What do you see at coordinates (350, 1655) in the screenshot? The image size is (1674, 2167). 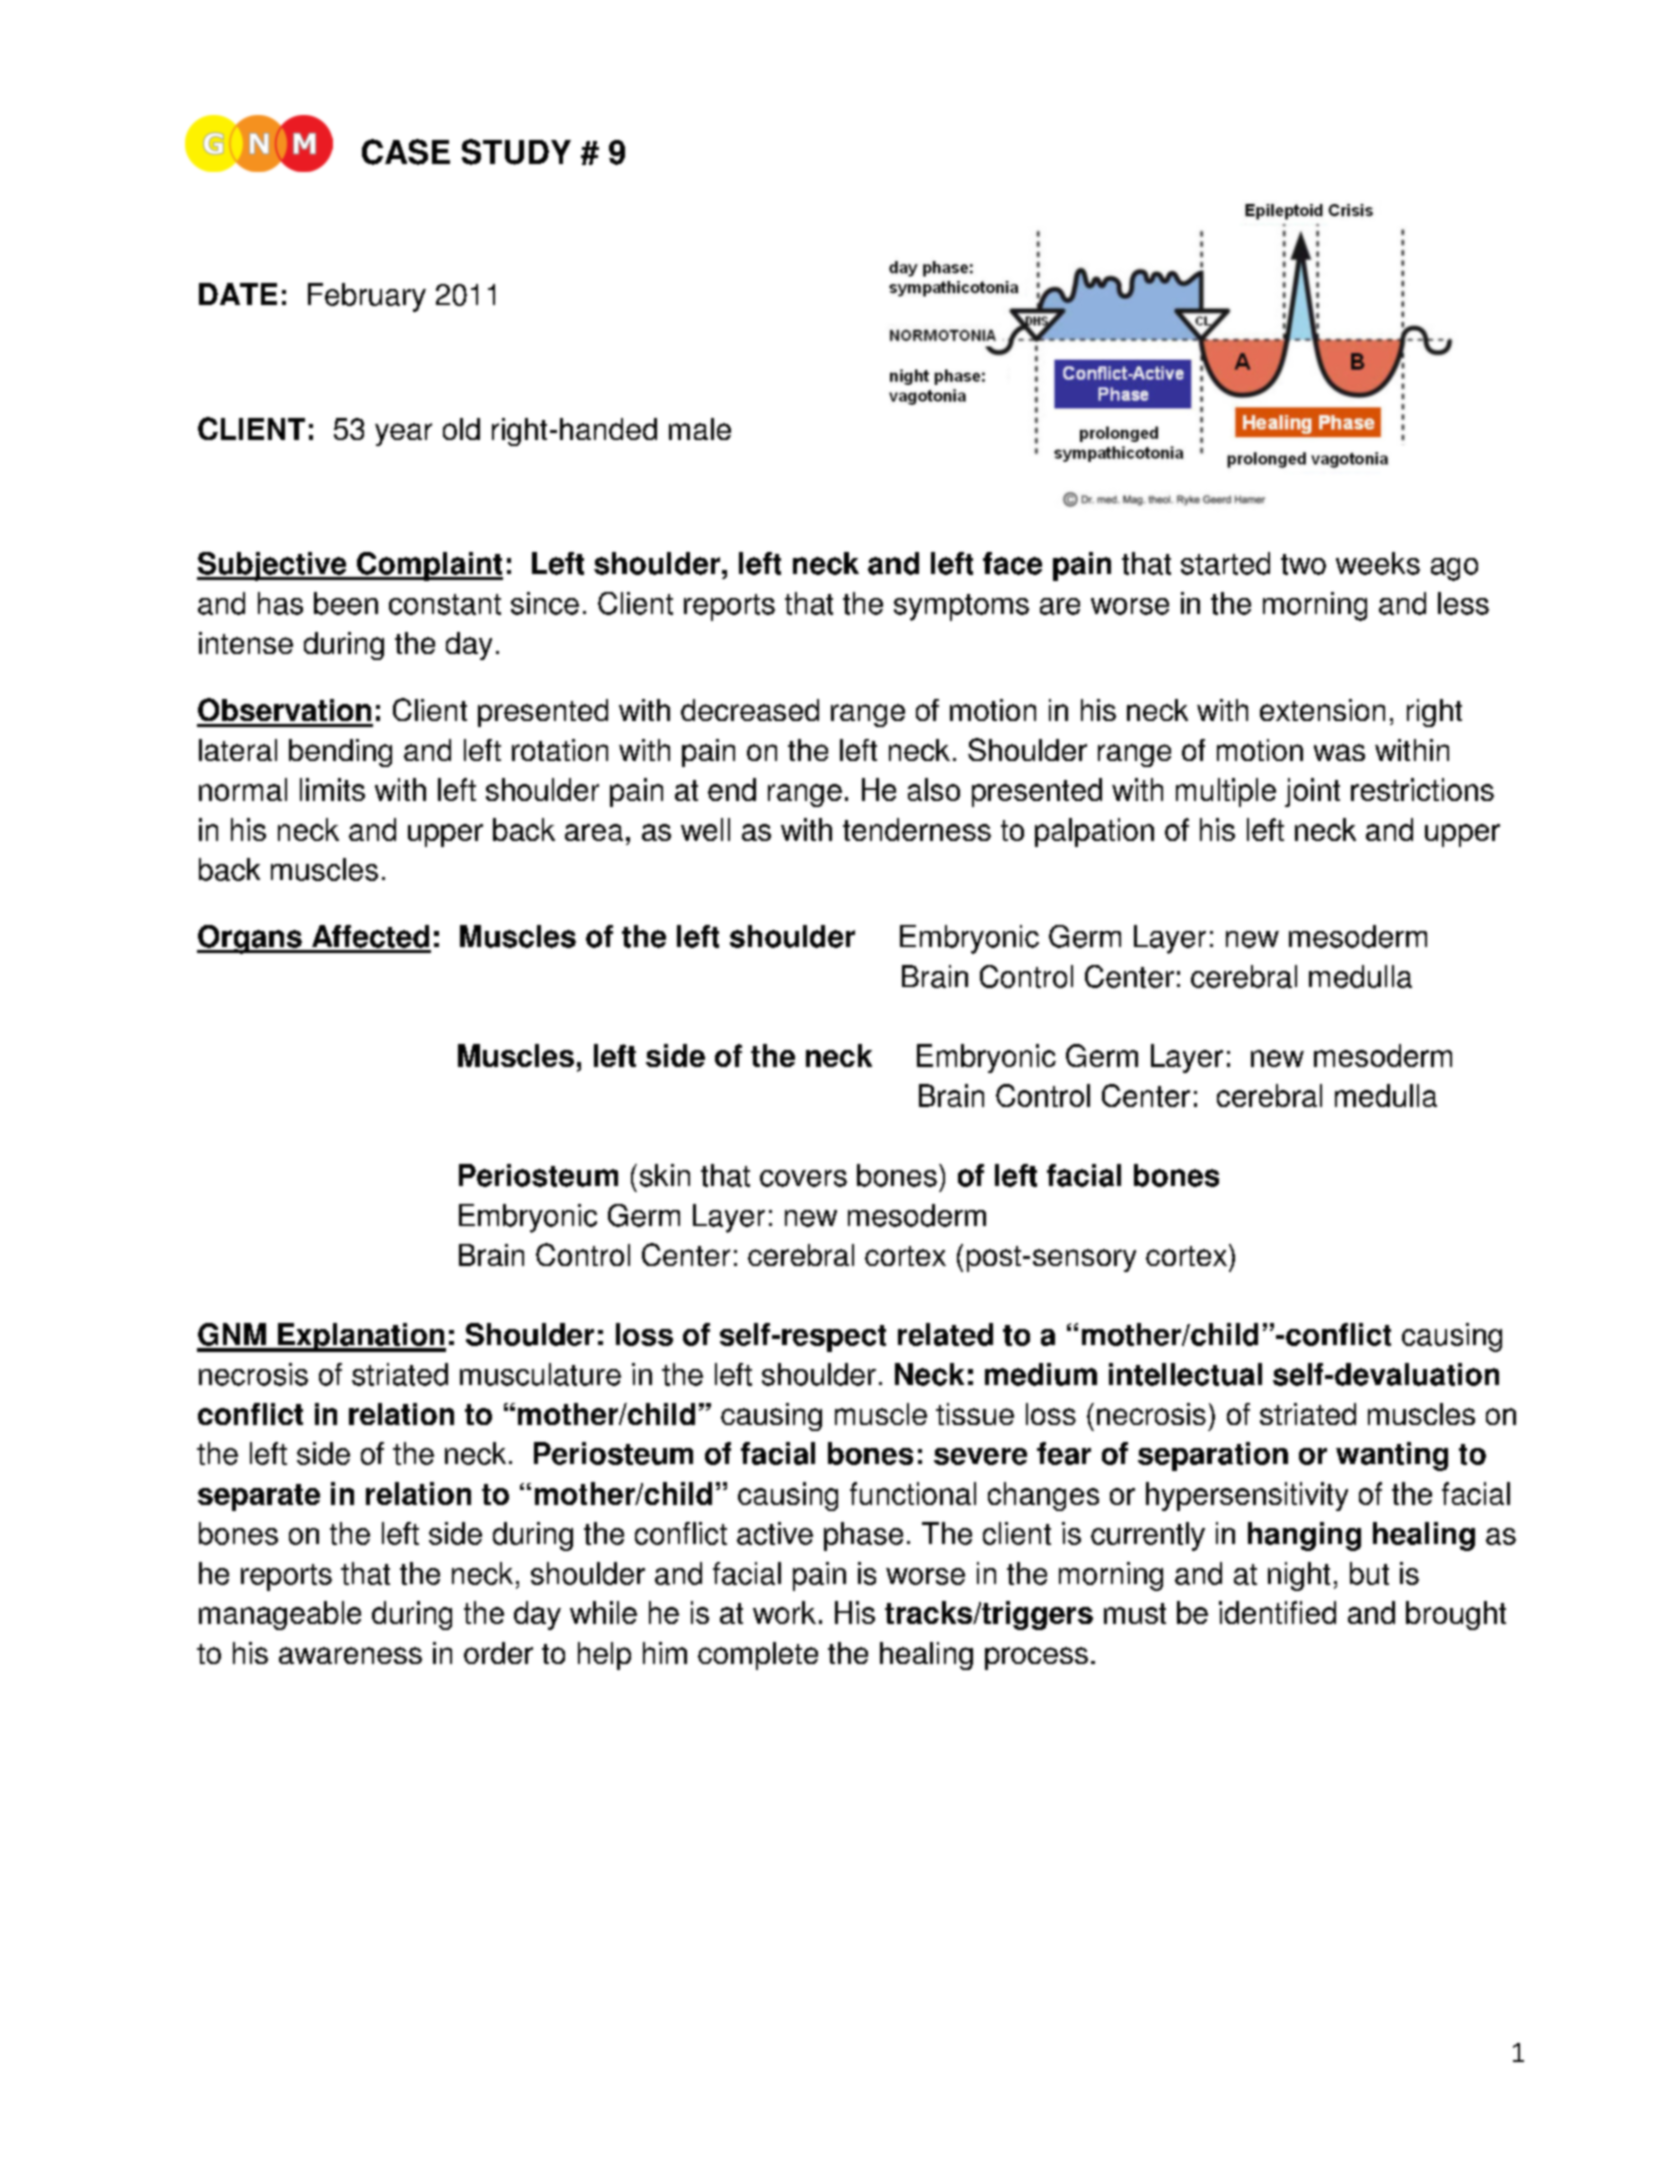 I see `awareness` at bounding box center [350, 1655].
